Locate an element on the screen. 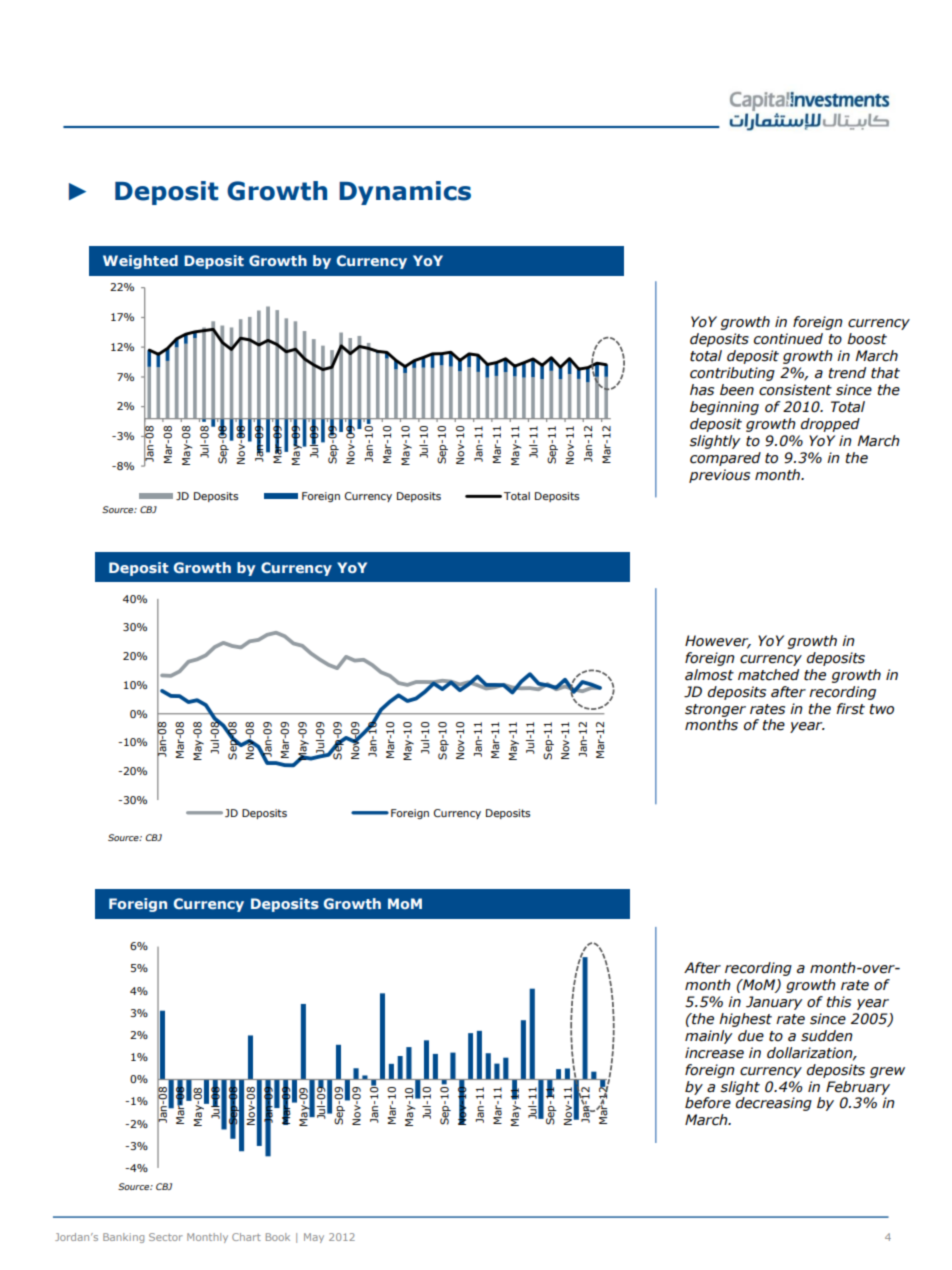 The height and width of the screenshot is (1270, 952). stronger is located at coordinates (715, 710).
